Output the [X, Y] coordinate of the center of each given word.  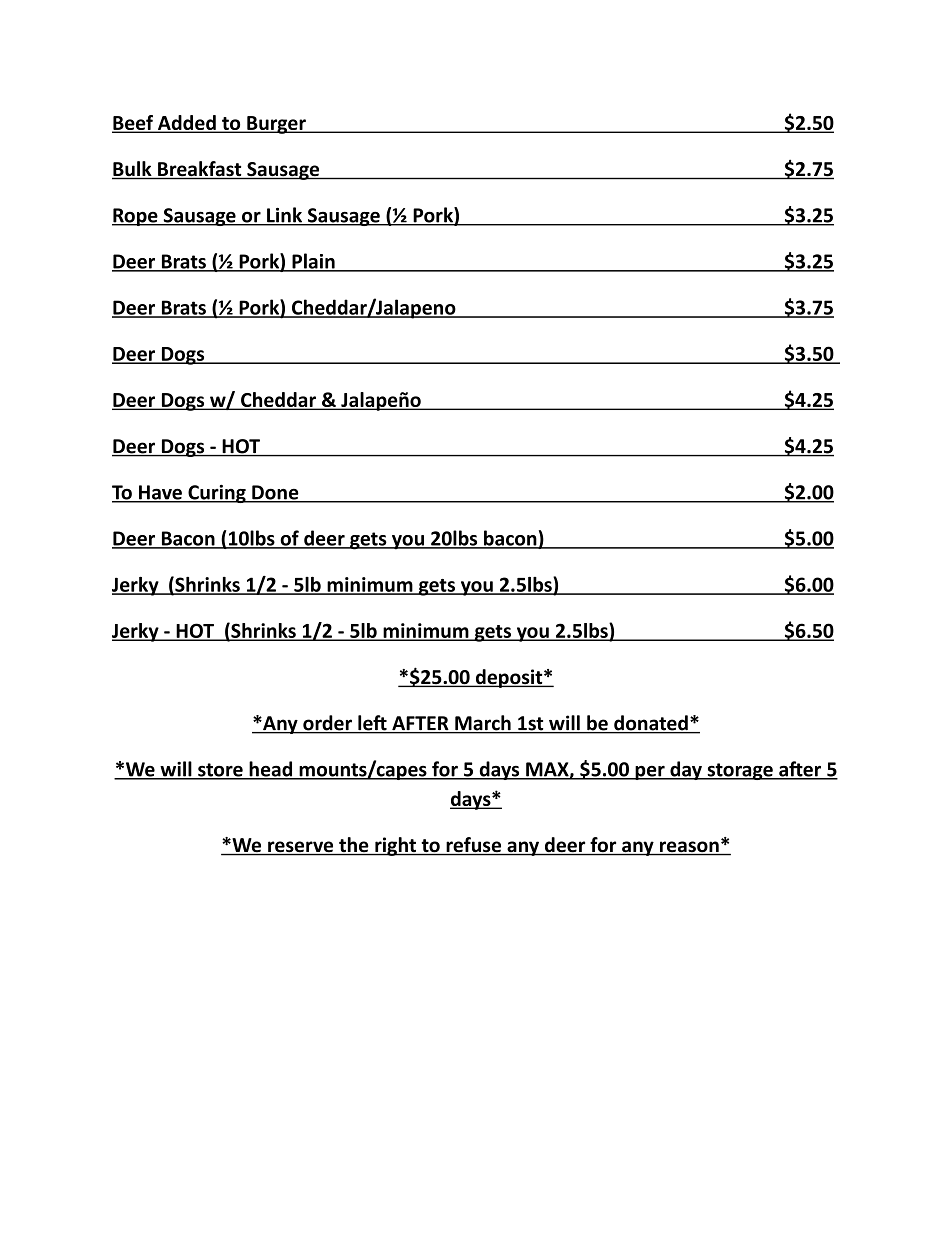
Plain [313, 262]
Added [187, 124]
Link [285, 216]
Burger [276, 125]
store [220, 771]
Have [160, 493]
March [483, 724]
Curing [217, 494]
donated [651, 724]
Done [275, 493]
